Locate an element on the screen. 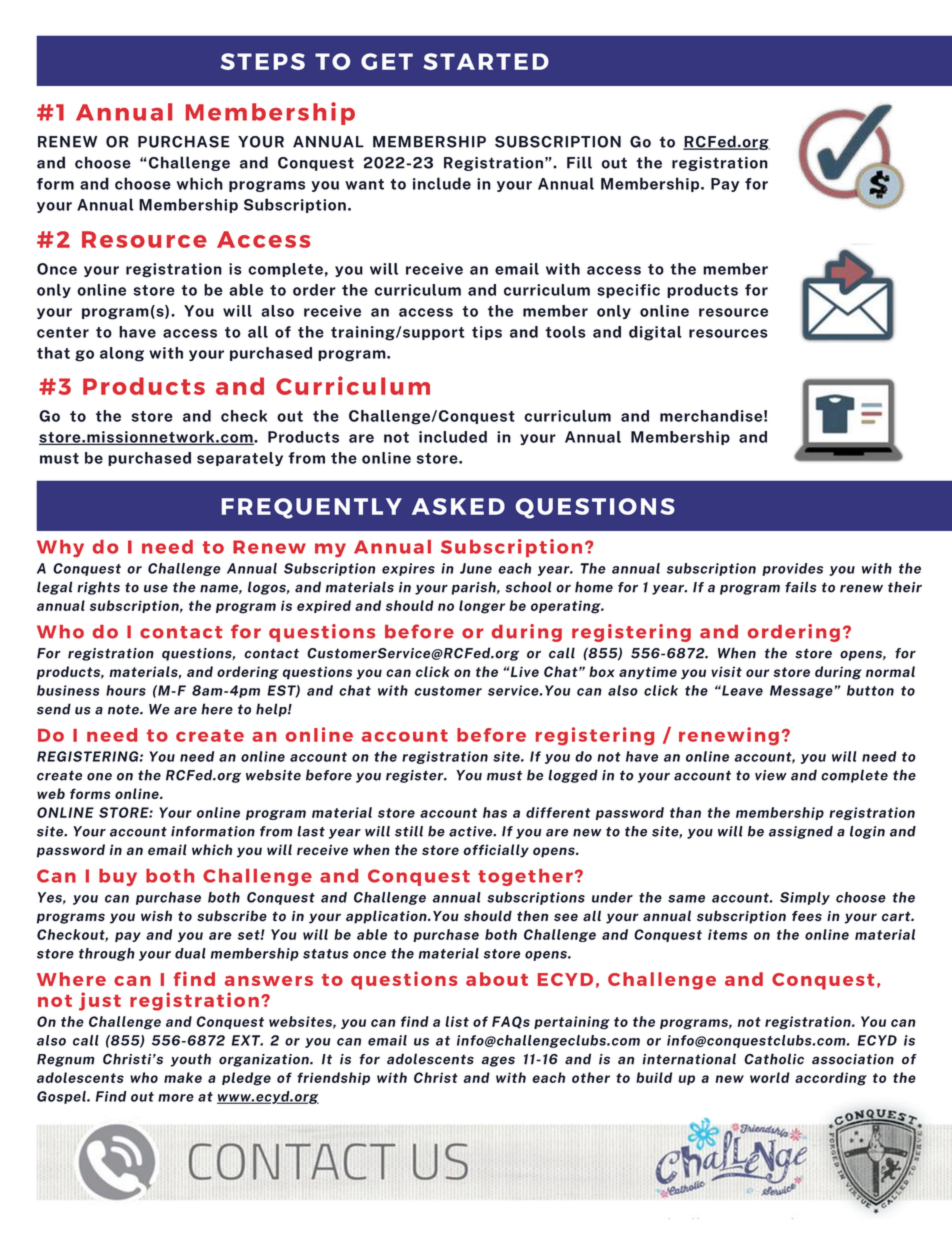 The height and width of the screenshot is (1233, 952). Fill is located at coordinates (579, 162).
